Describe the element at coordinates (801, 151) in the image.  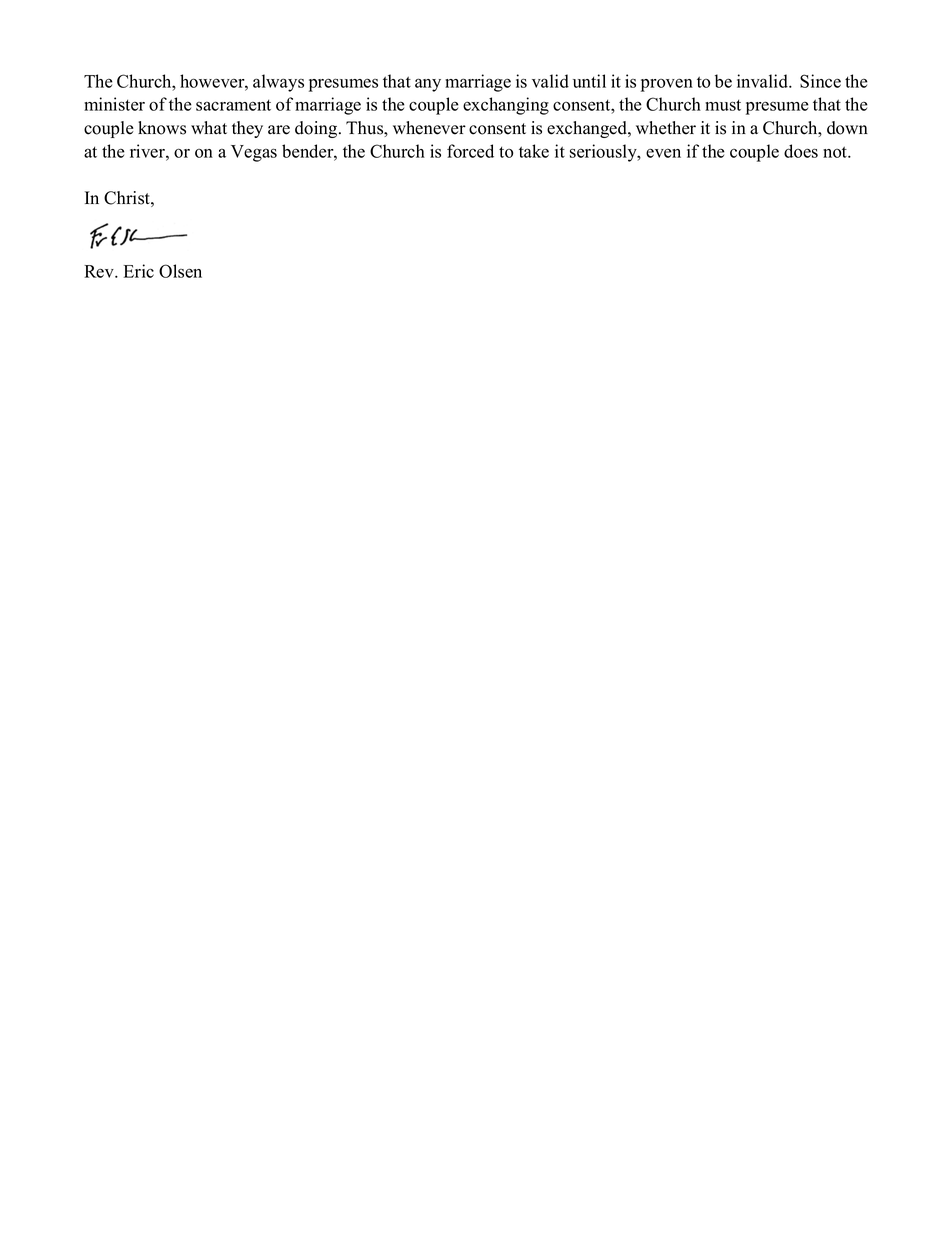
I see `does` at that location.
